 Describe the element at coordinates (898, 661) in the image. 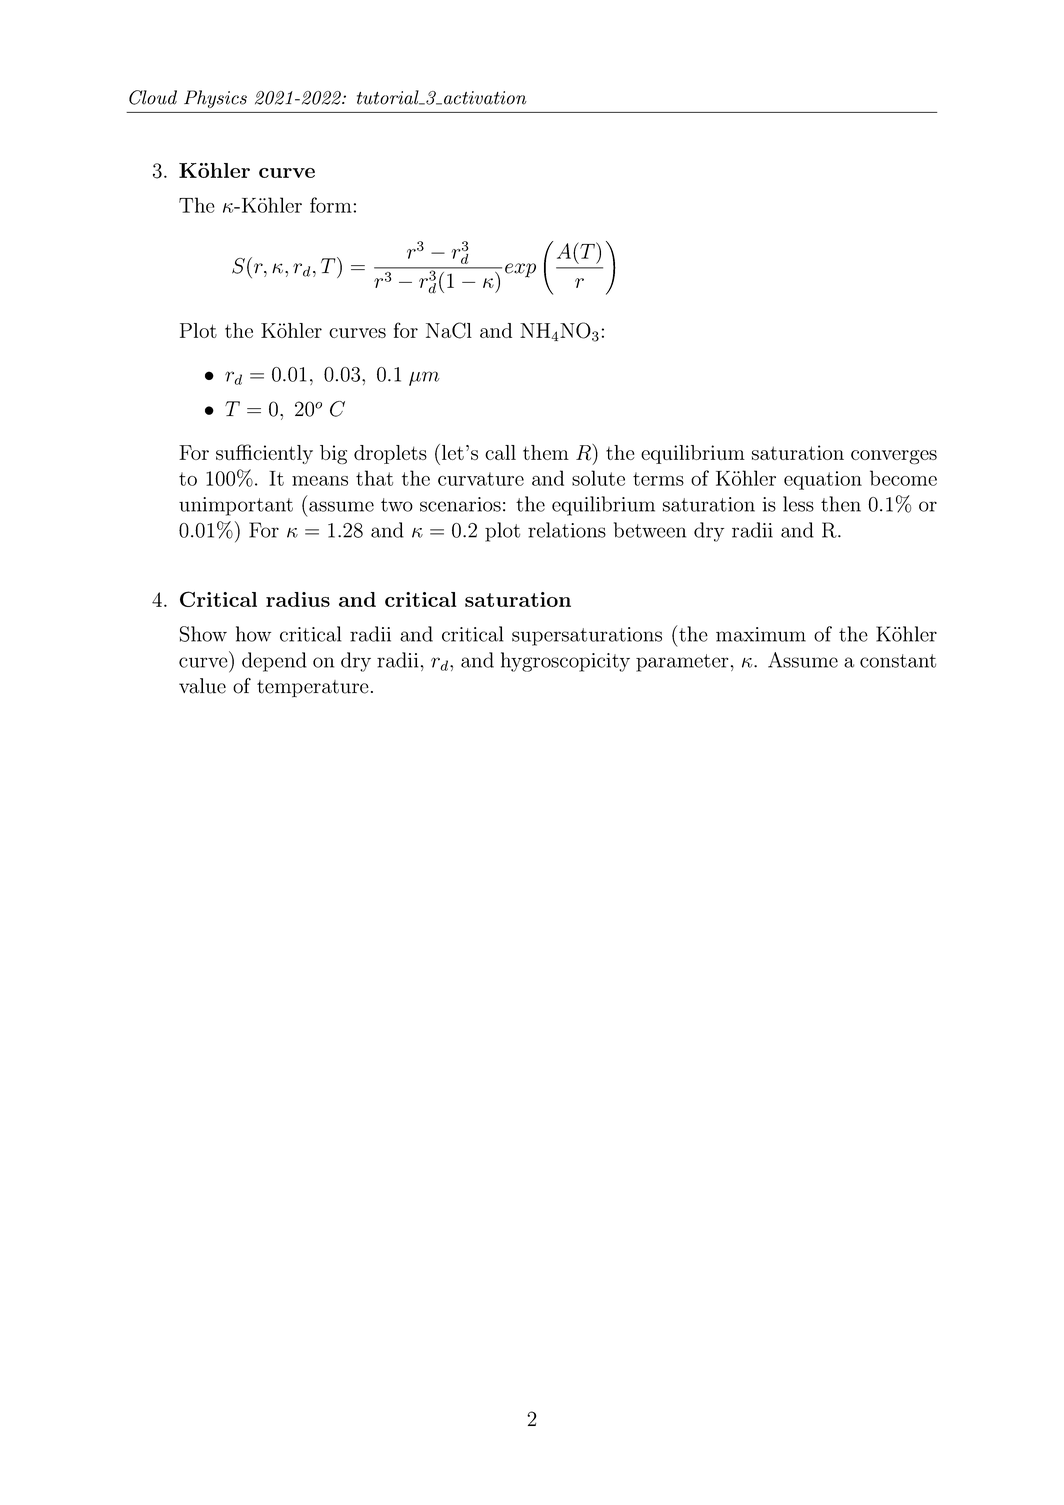

I see `constant` at that location.
